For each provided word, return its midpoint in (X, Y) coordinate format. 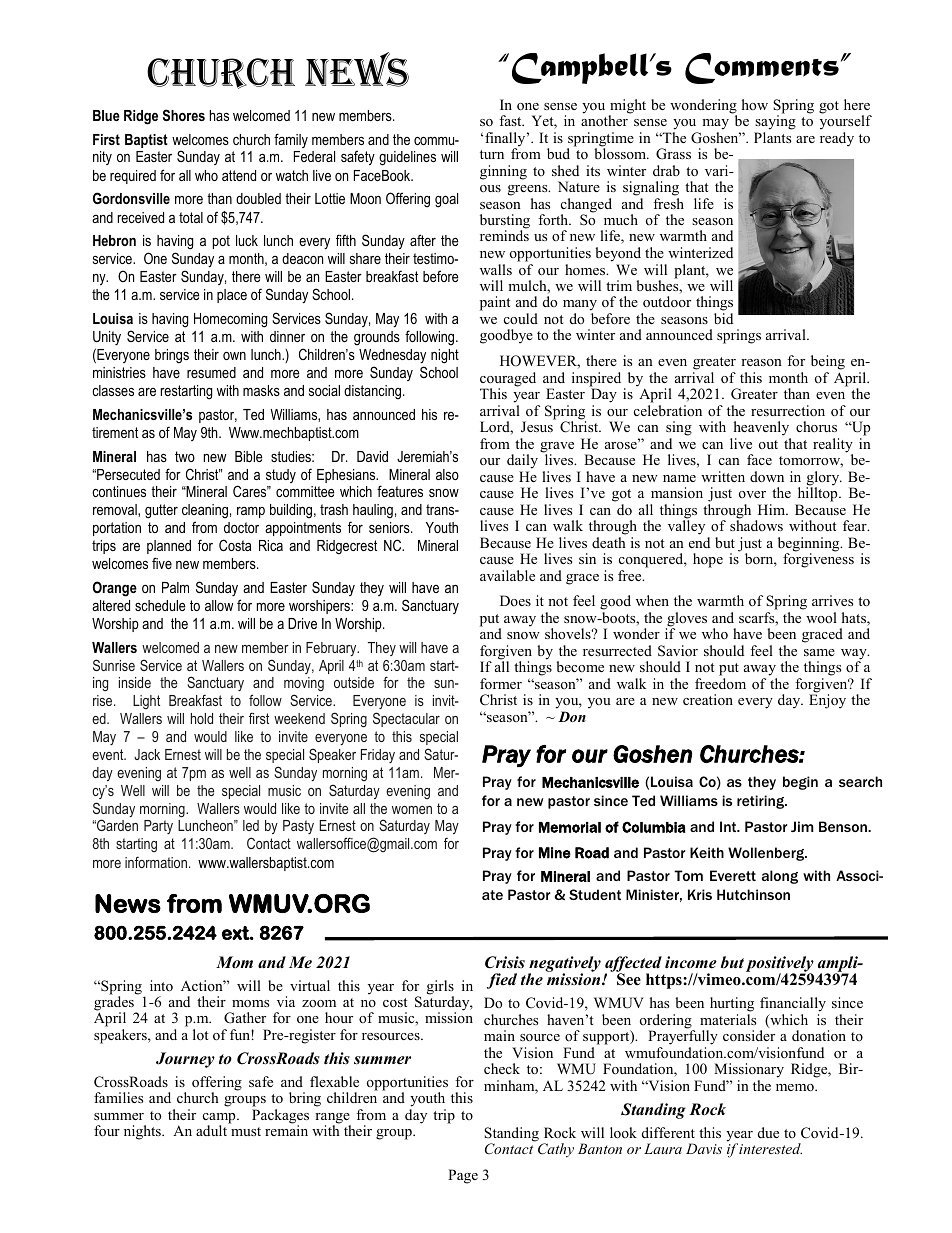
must (246, 1131)
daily (522, 461)
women (412, 810)
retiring (762, 802)
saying (775, 121)
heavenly (761, 430)
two (185, 456)
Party (158, 827)
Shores (184, 115)
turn (492, 154)
